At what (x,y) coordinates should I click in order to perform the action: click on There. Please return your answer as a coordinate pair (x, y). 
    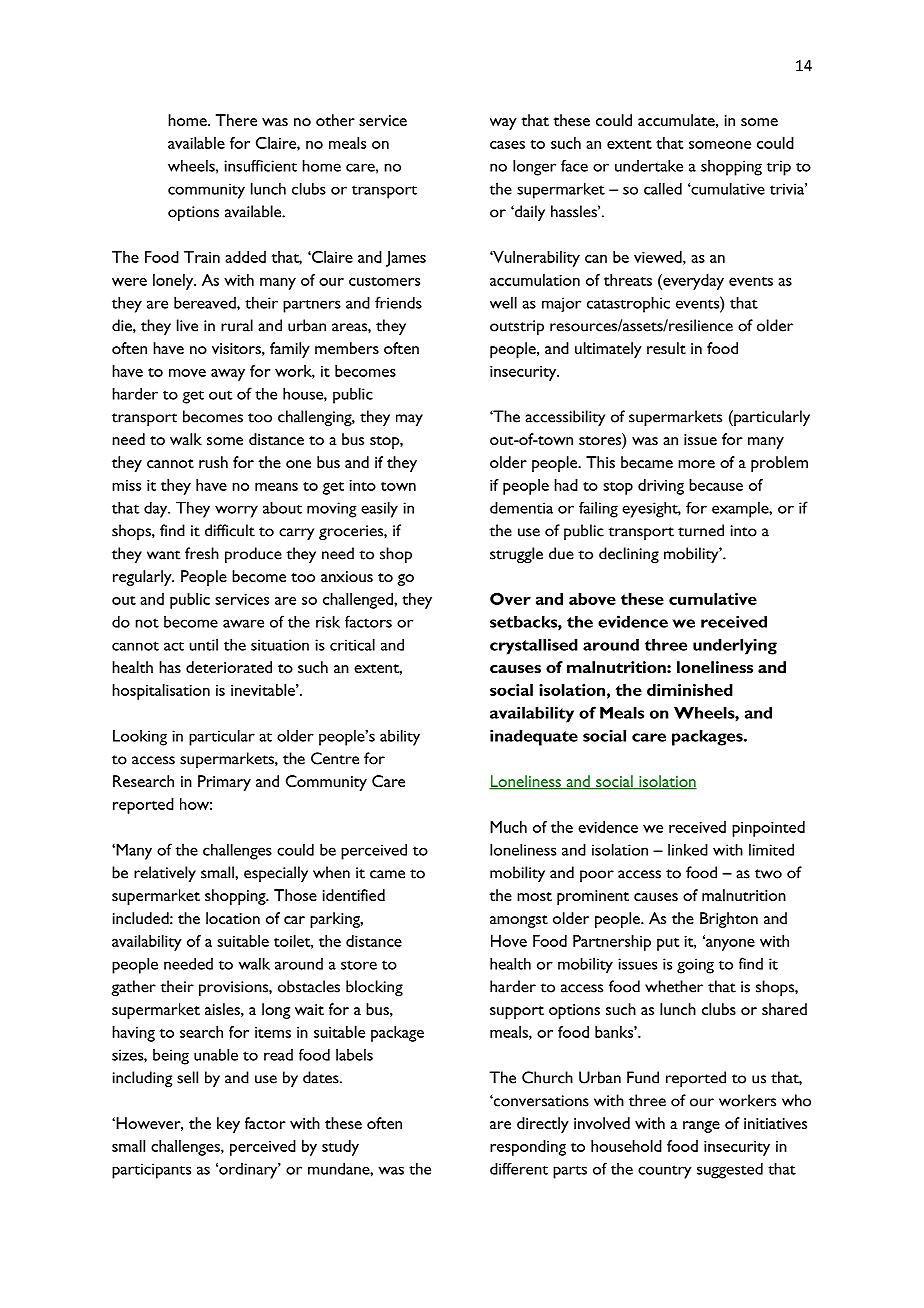
    Looking at the image, I should click on (236, 120).
